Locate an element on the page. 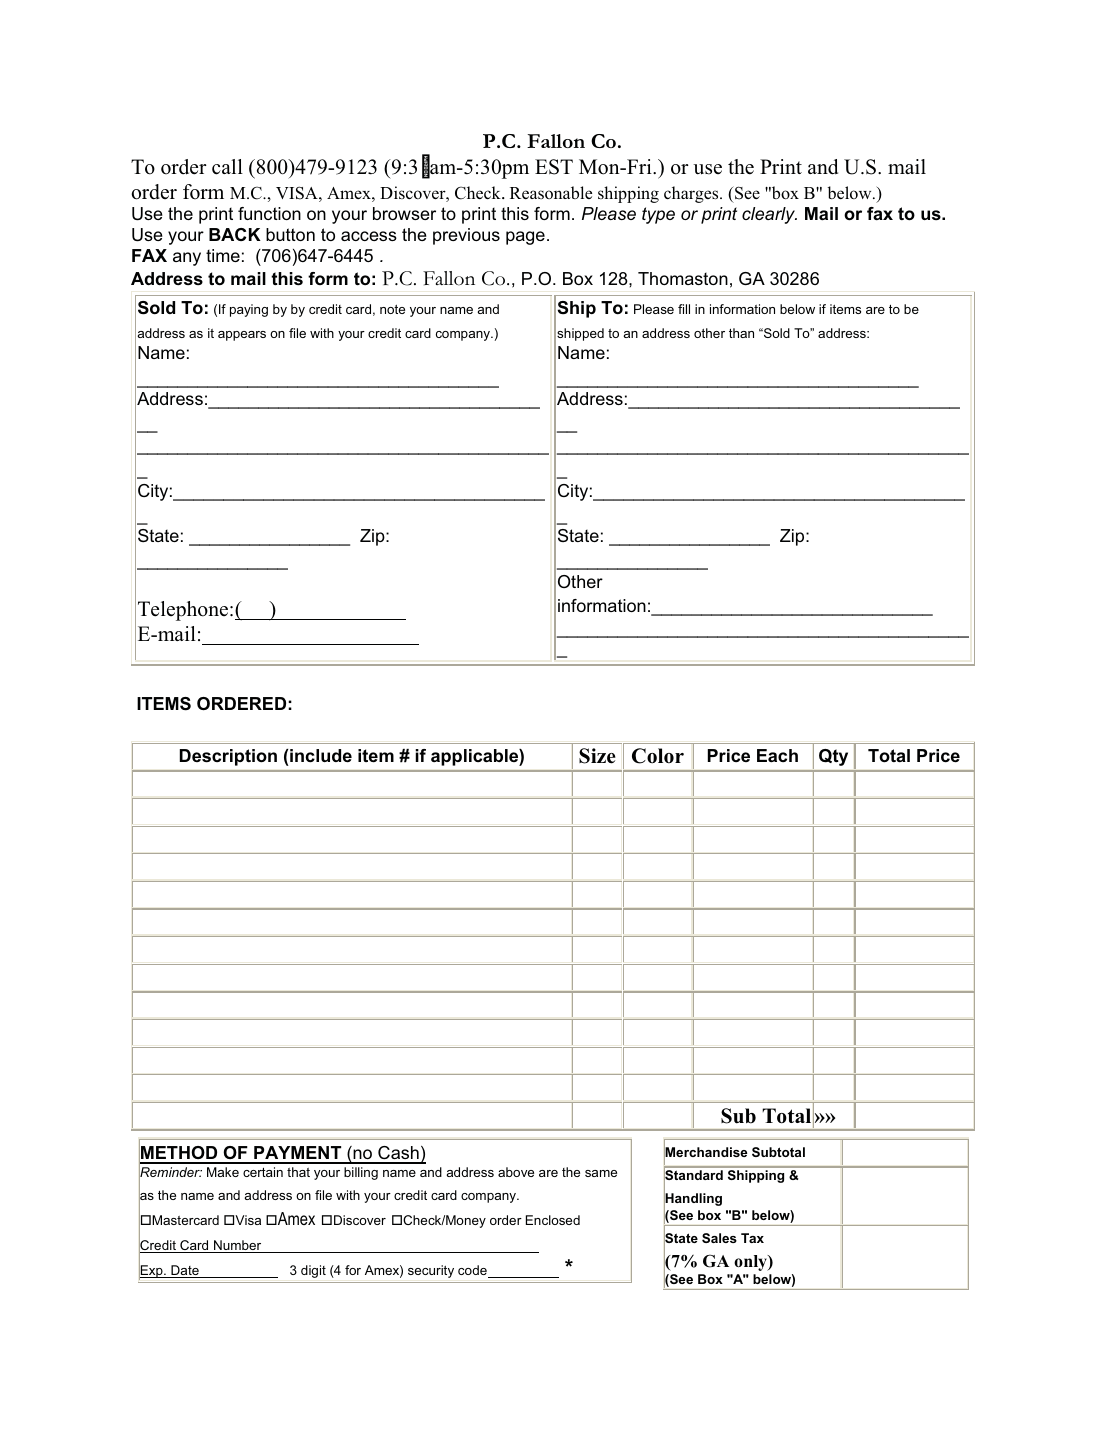 This image has height=1430, width=1105. Number is located at coordinates (238, 1246).
